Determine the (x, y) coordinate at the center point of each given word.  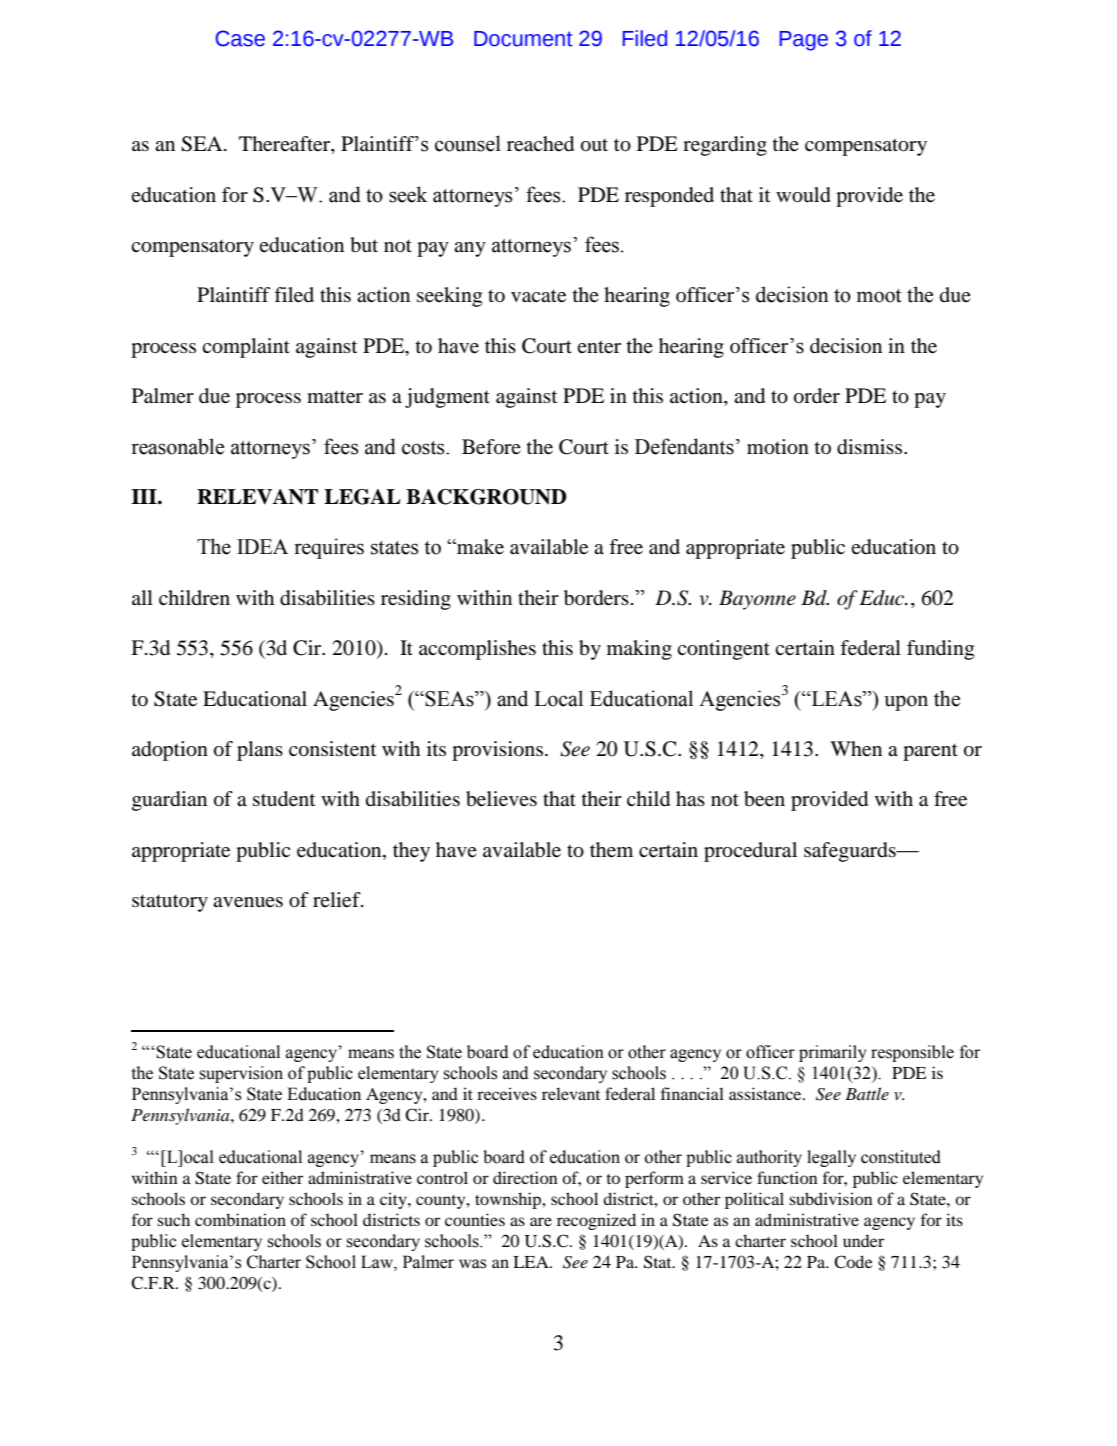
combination (240, 1219)
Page (803, 41)
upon (906, 703)
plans (260, 751)
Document (523, 39)
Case (240, 38)
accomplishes (477, 650)
